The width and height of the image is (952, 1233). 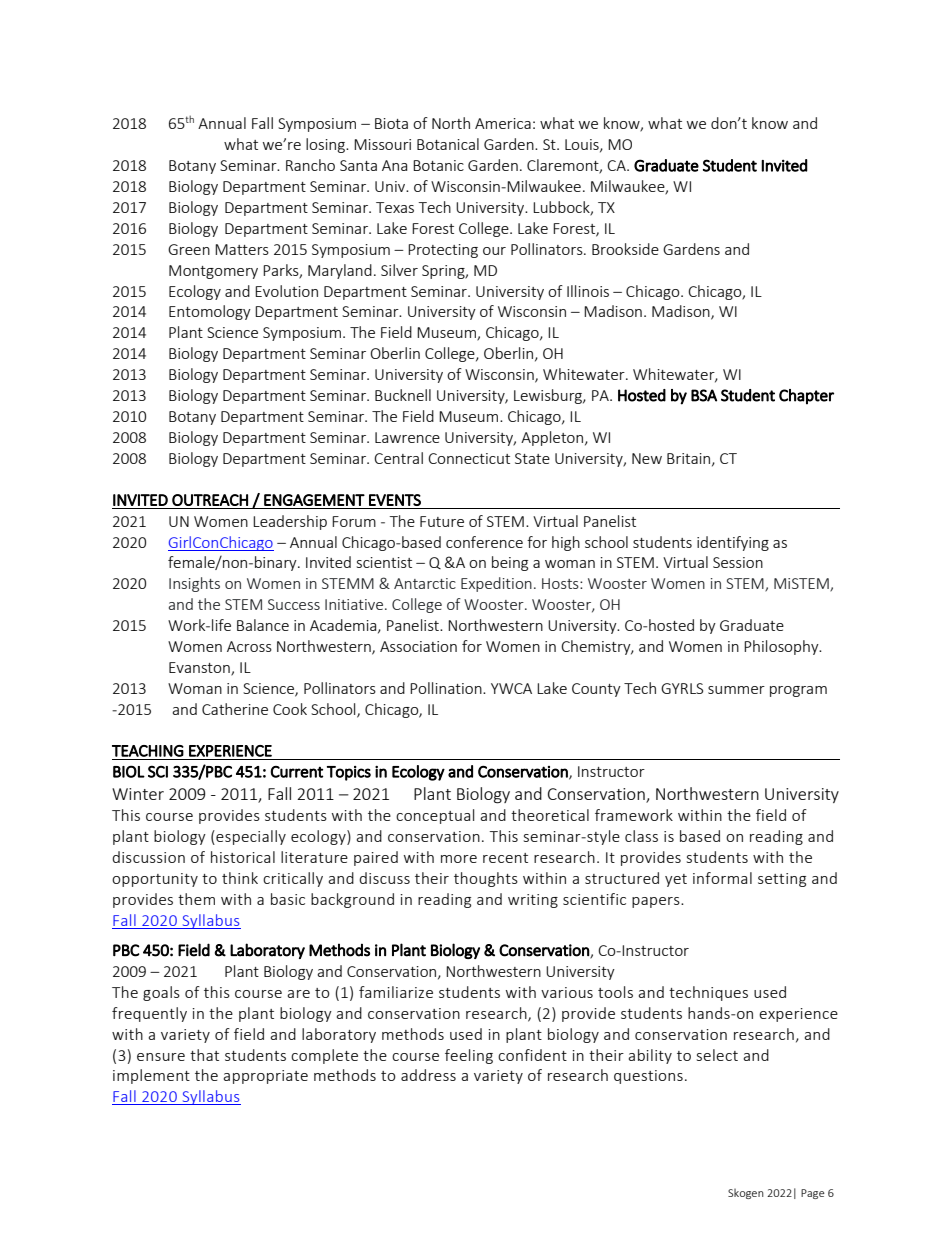 I want to click on Page, so click(x=813, y=1194).
